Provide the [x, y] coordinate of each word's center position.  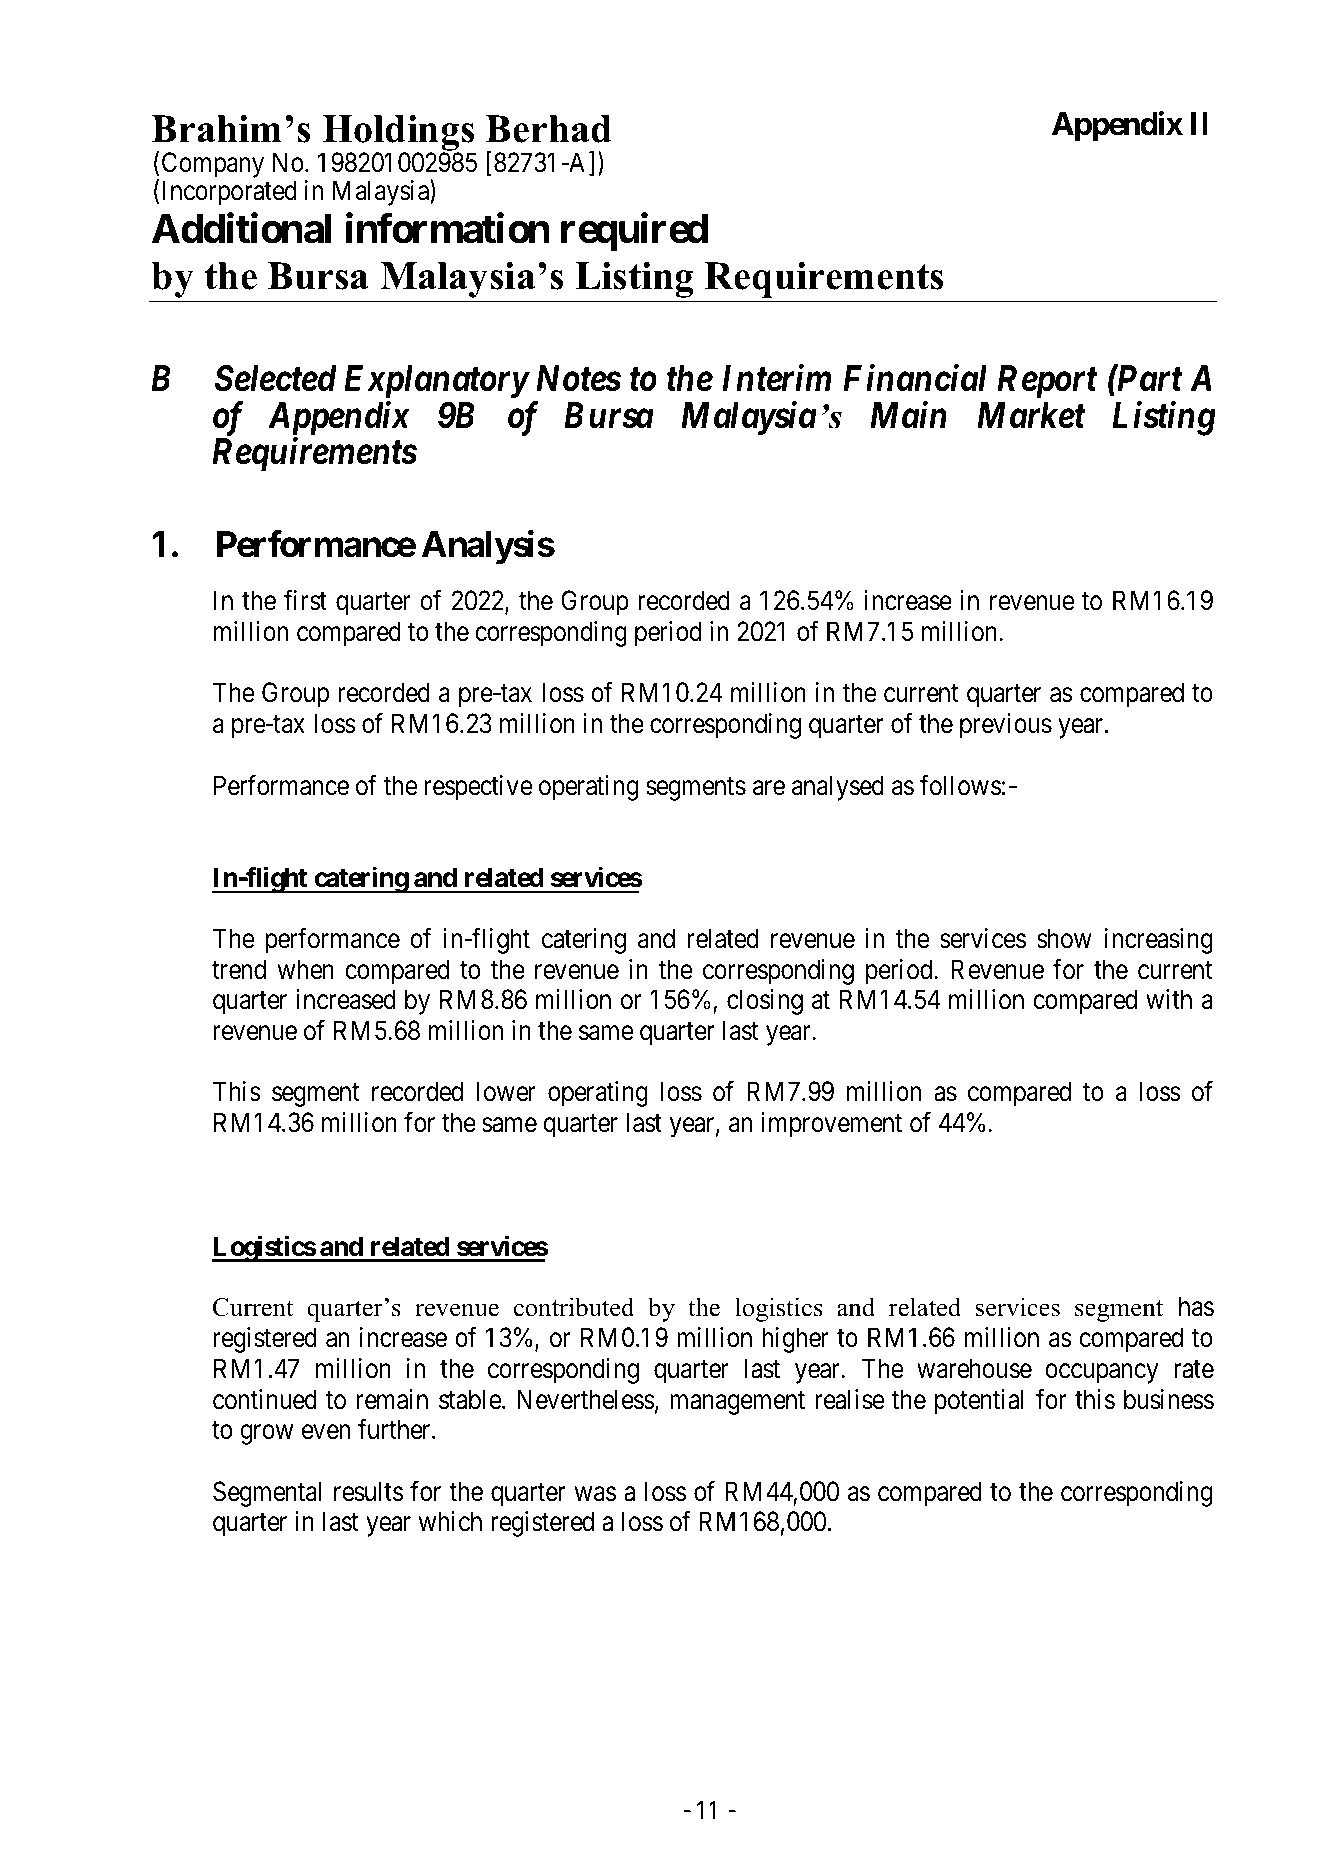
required [634, 232]
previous [1006, 726]
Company [213, 166]
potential [979, 1402]
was [595, 1494]
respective [478, 788]
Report [1047, 382]
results [368, 1491]
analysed [838, 788]
